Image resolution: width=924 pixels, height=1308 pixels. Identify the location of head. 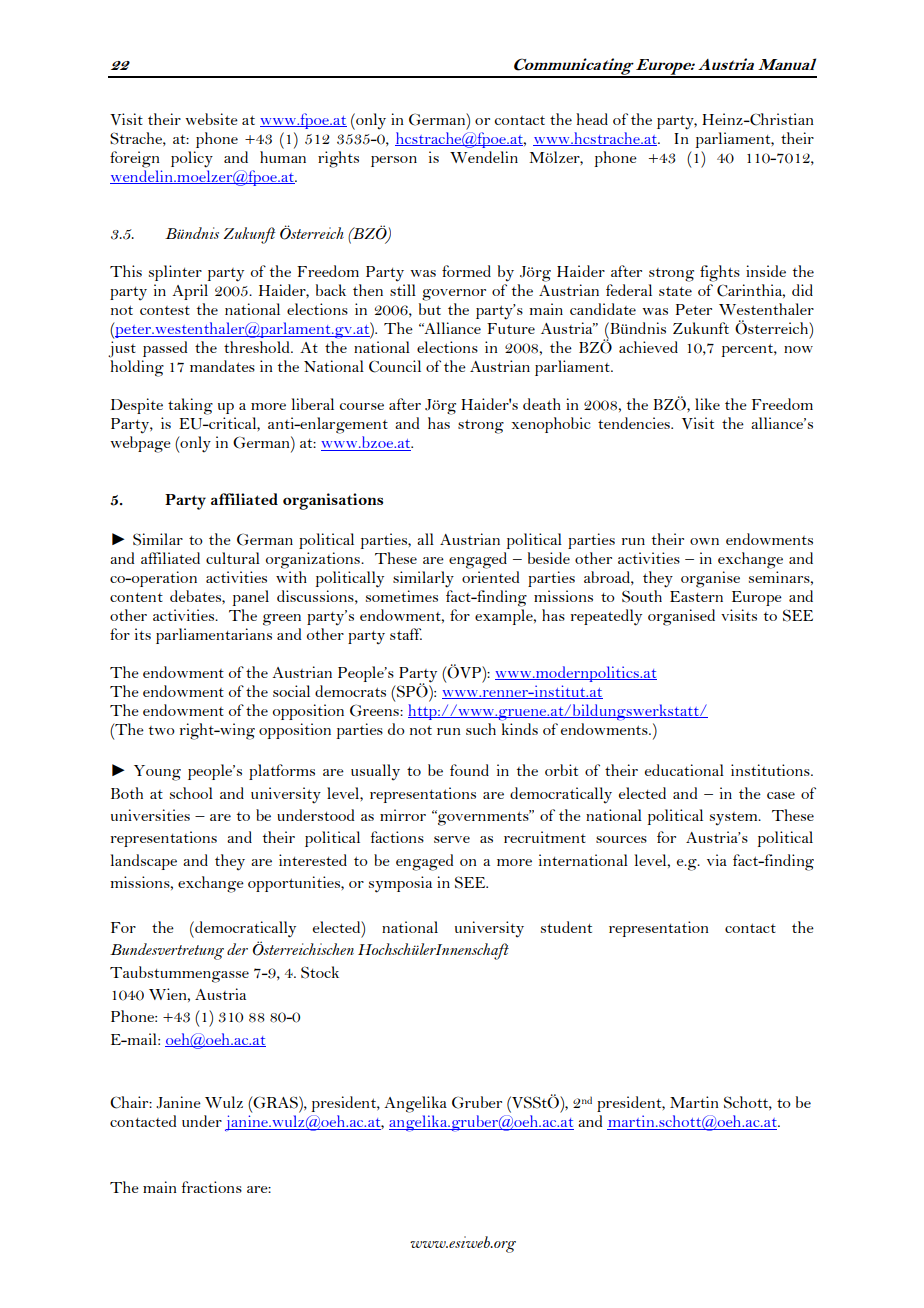
(592, 119).
